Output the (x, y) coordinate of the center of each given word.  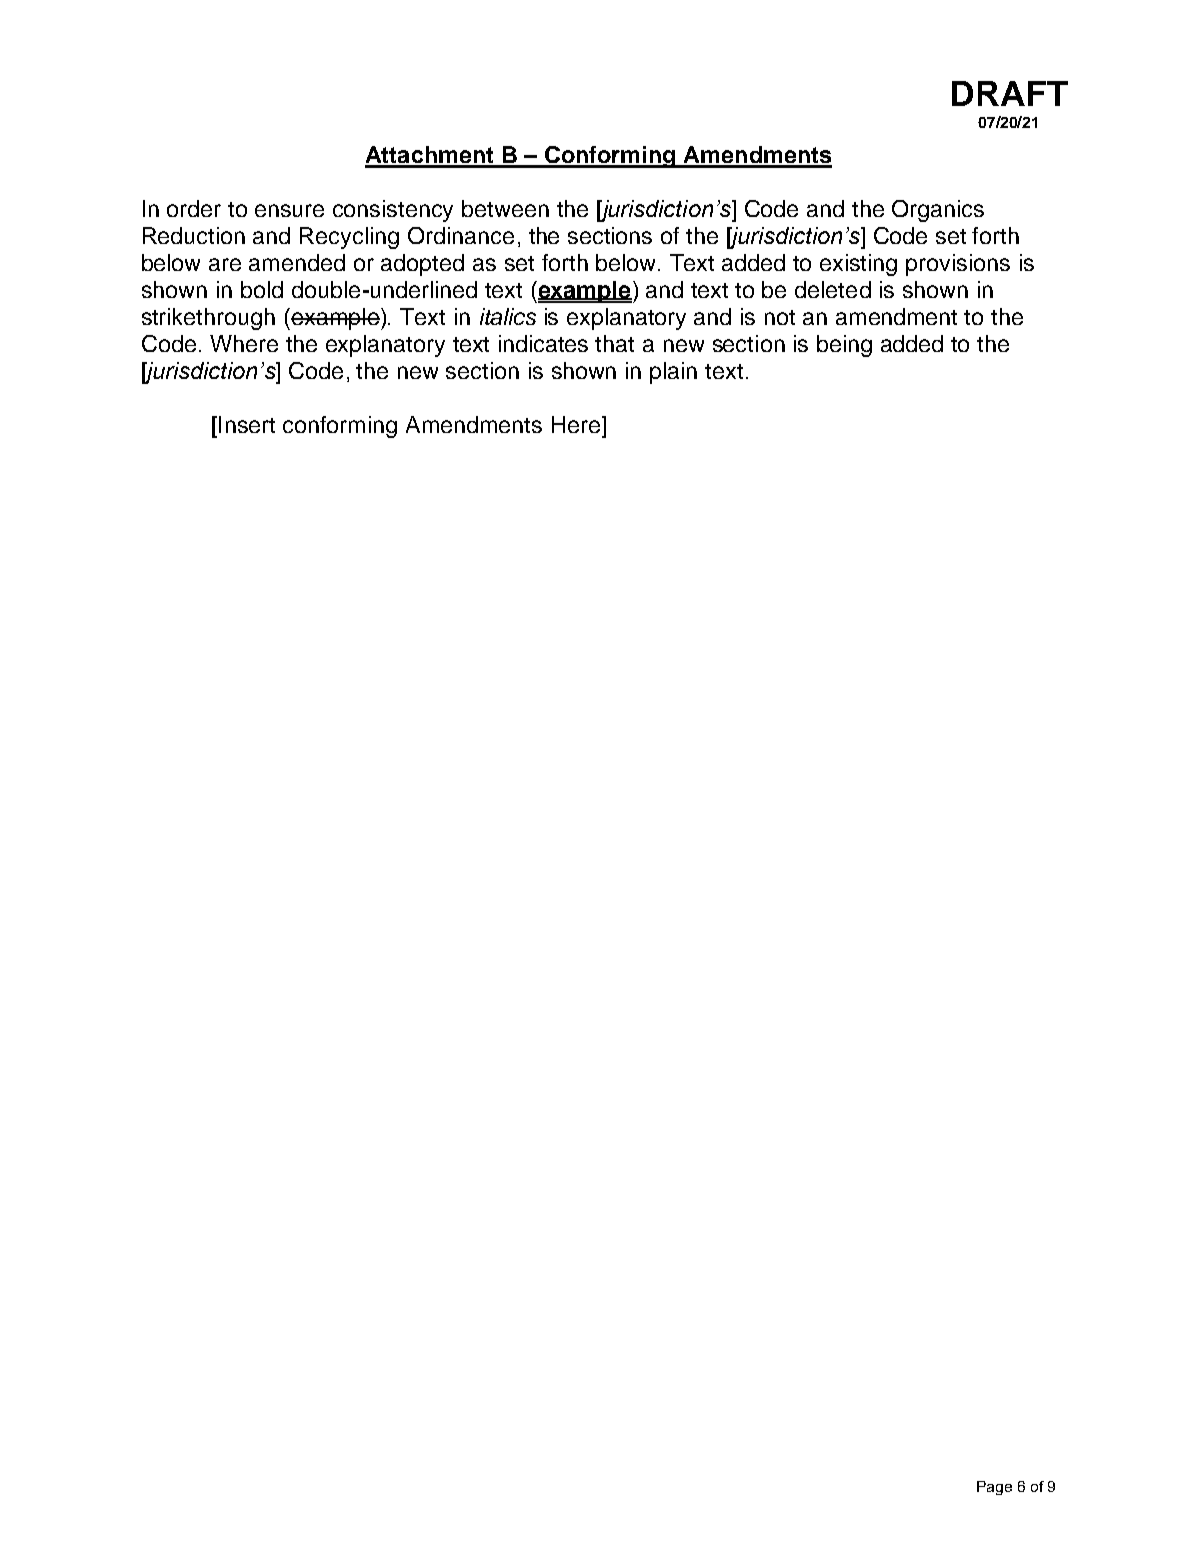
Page (994, 1488)
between (505, 208)
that (614, 343)
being (844, 346)
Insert (247, 424)
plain (673, 373)
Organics (938, 211)
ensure (289, 210)
